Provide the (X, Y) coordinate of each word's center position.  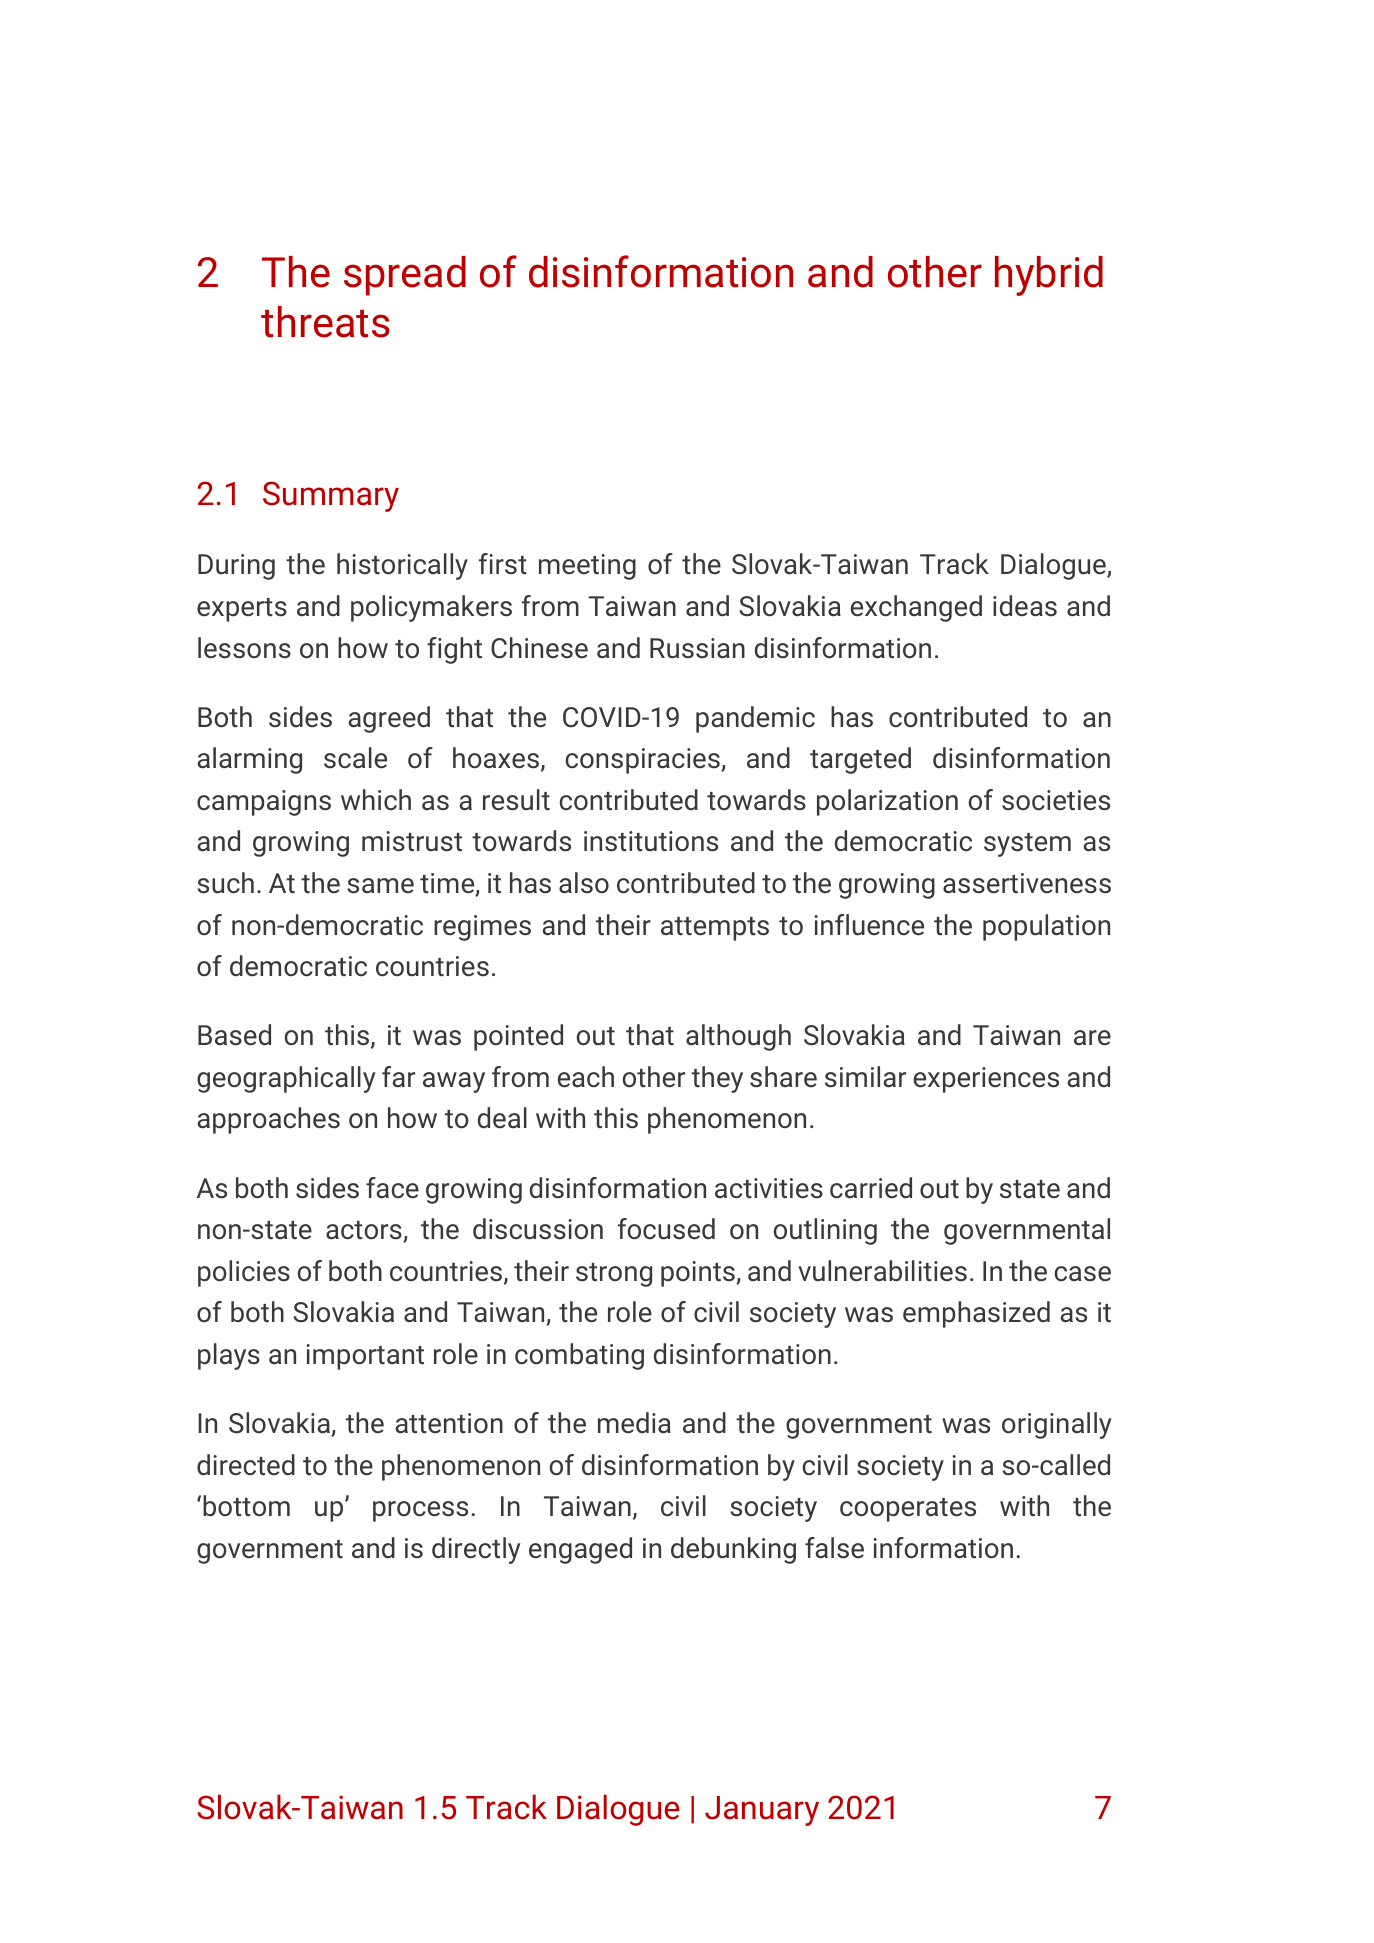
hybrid (1049, 276)
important (365, 1357)
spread (405, 276)
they (717, 1079)
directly (476, 1550)
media (634, 1423)
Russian (697, 648)
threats (325, 322)
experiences (986, 1080)
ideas (1025, 606)
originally (1057, 1425)
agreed (389, 719)
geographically (286, 1079)
